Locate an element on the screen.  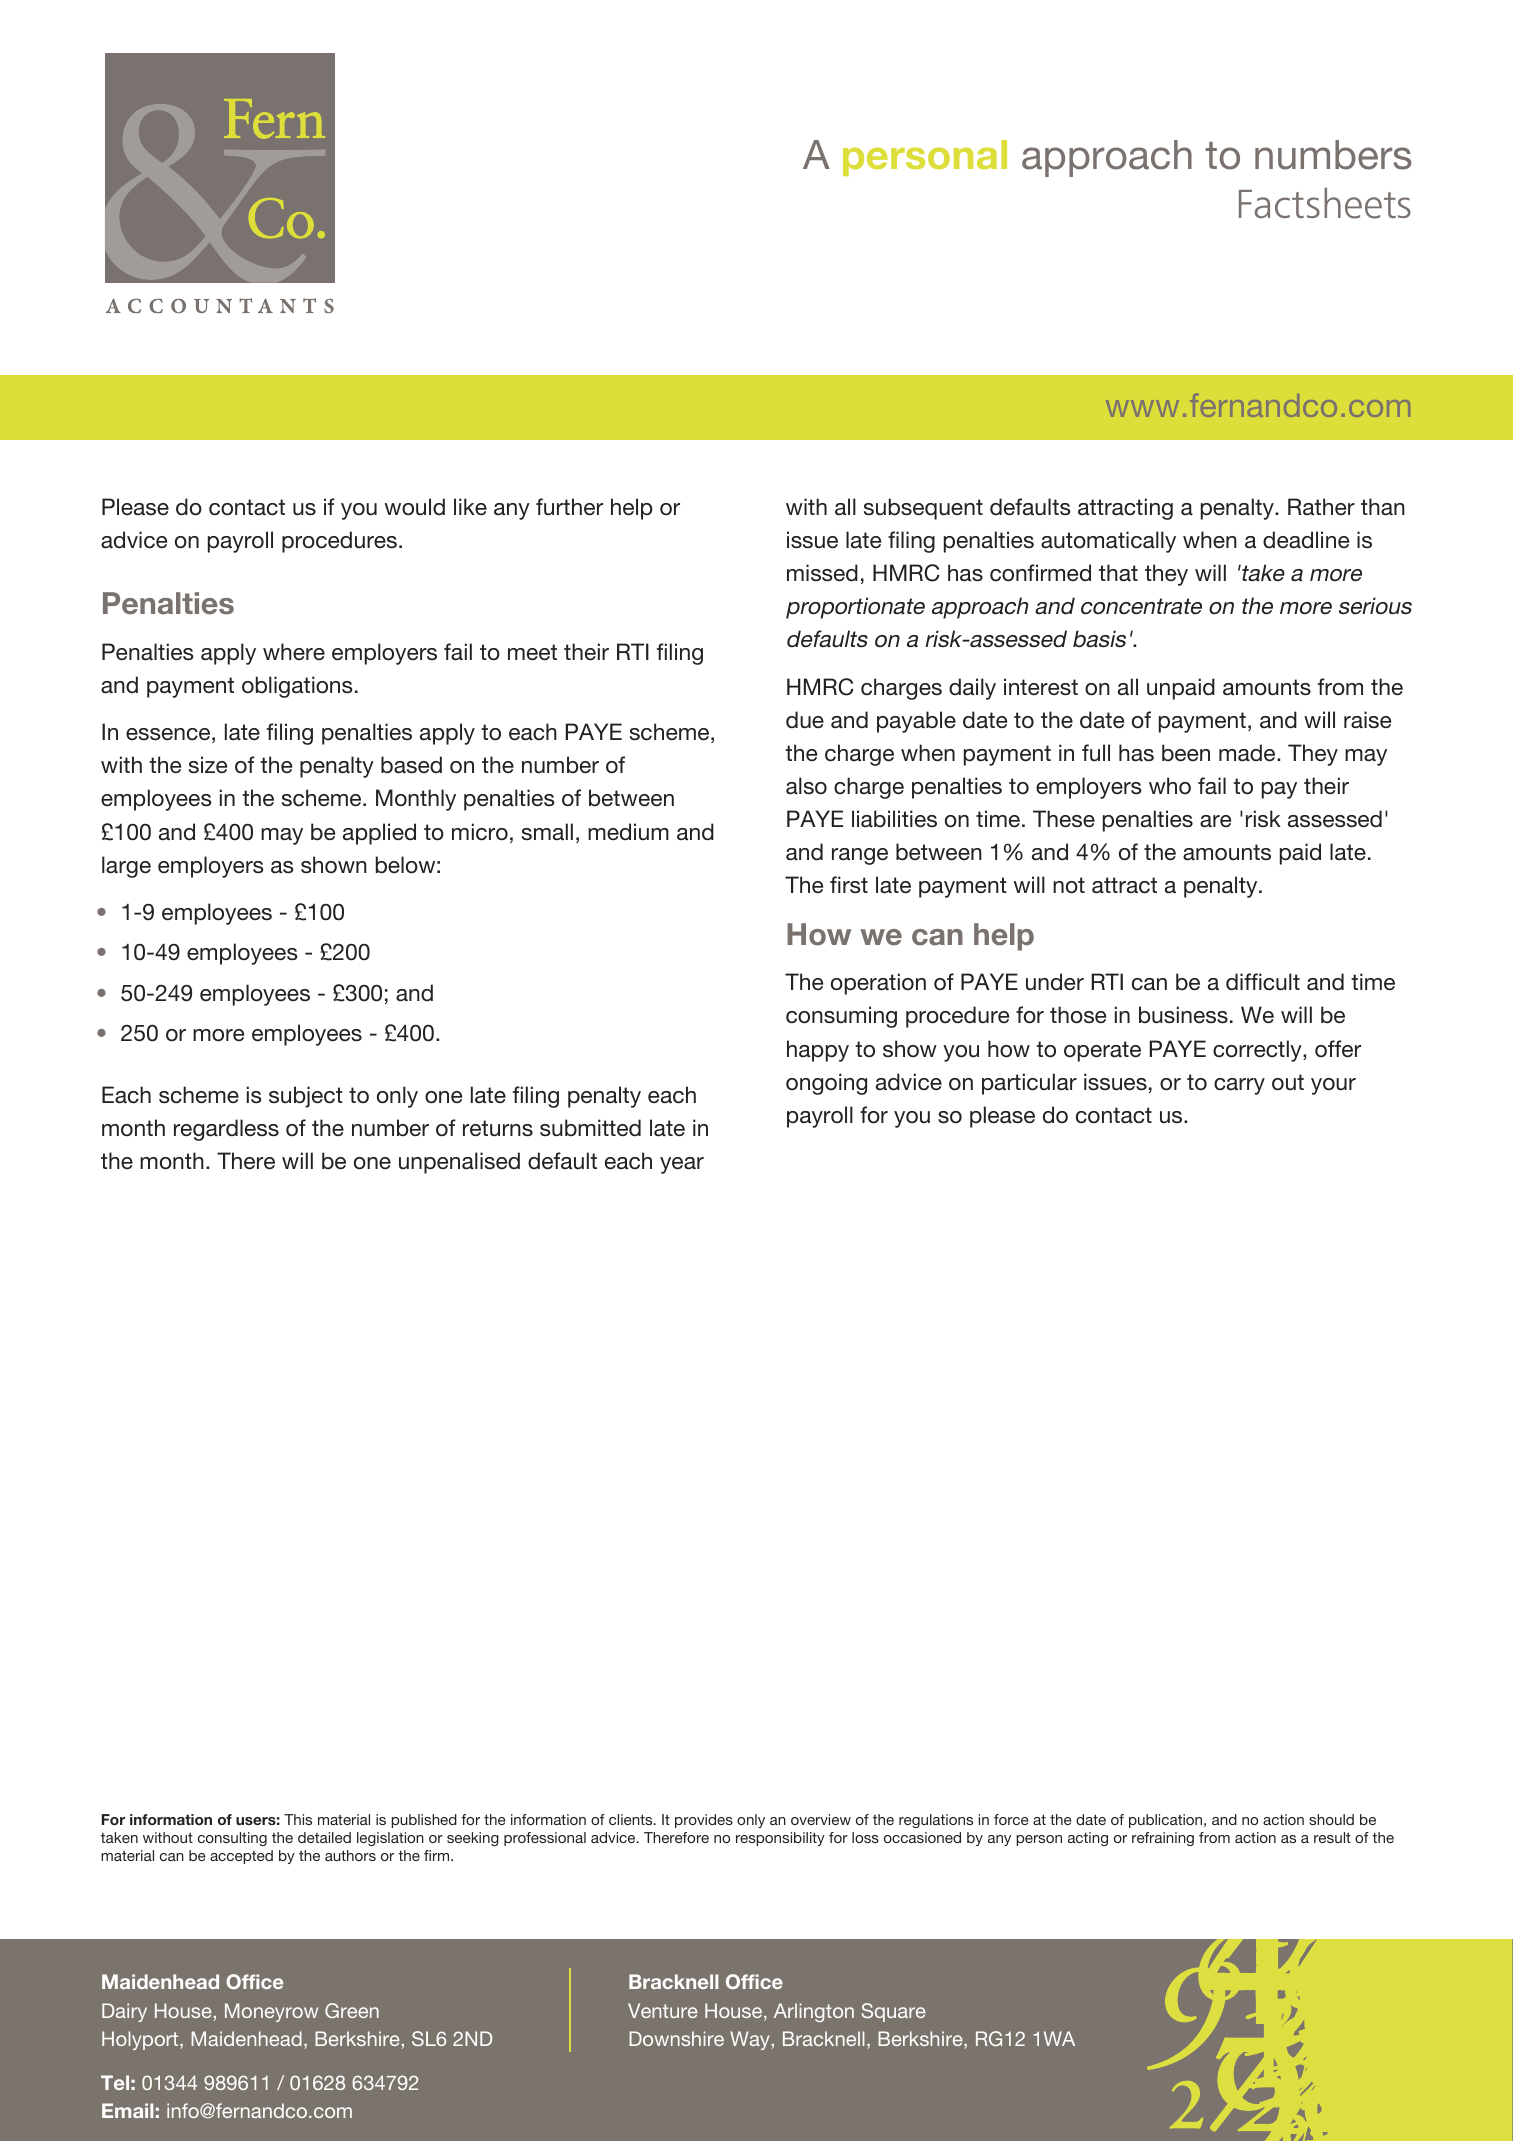
year is located at coordinates (682, 1165).
